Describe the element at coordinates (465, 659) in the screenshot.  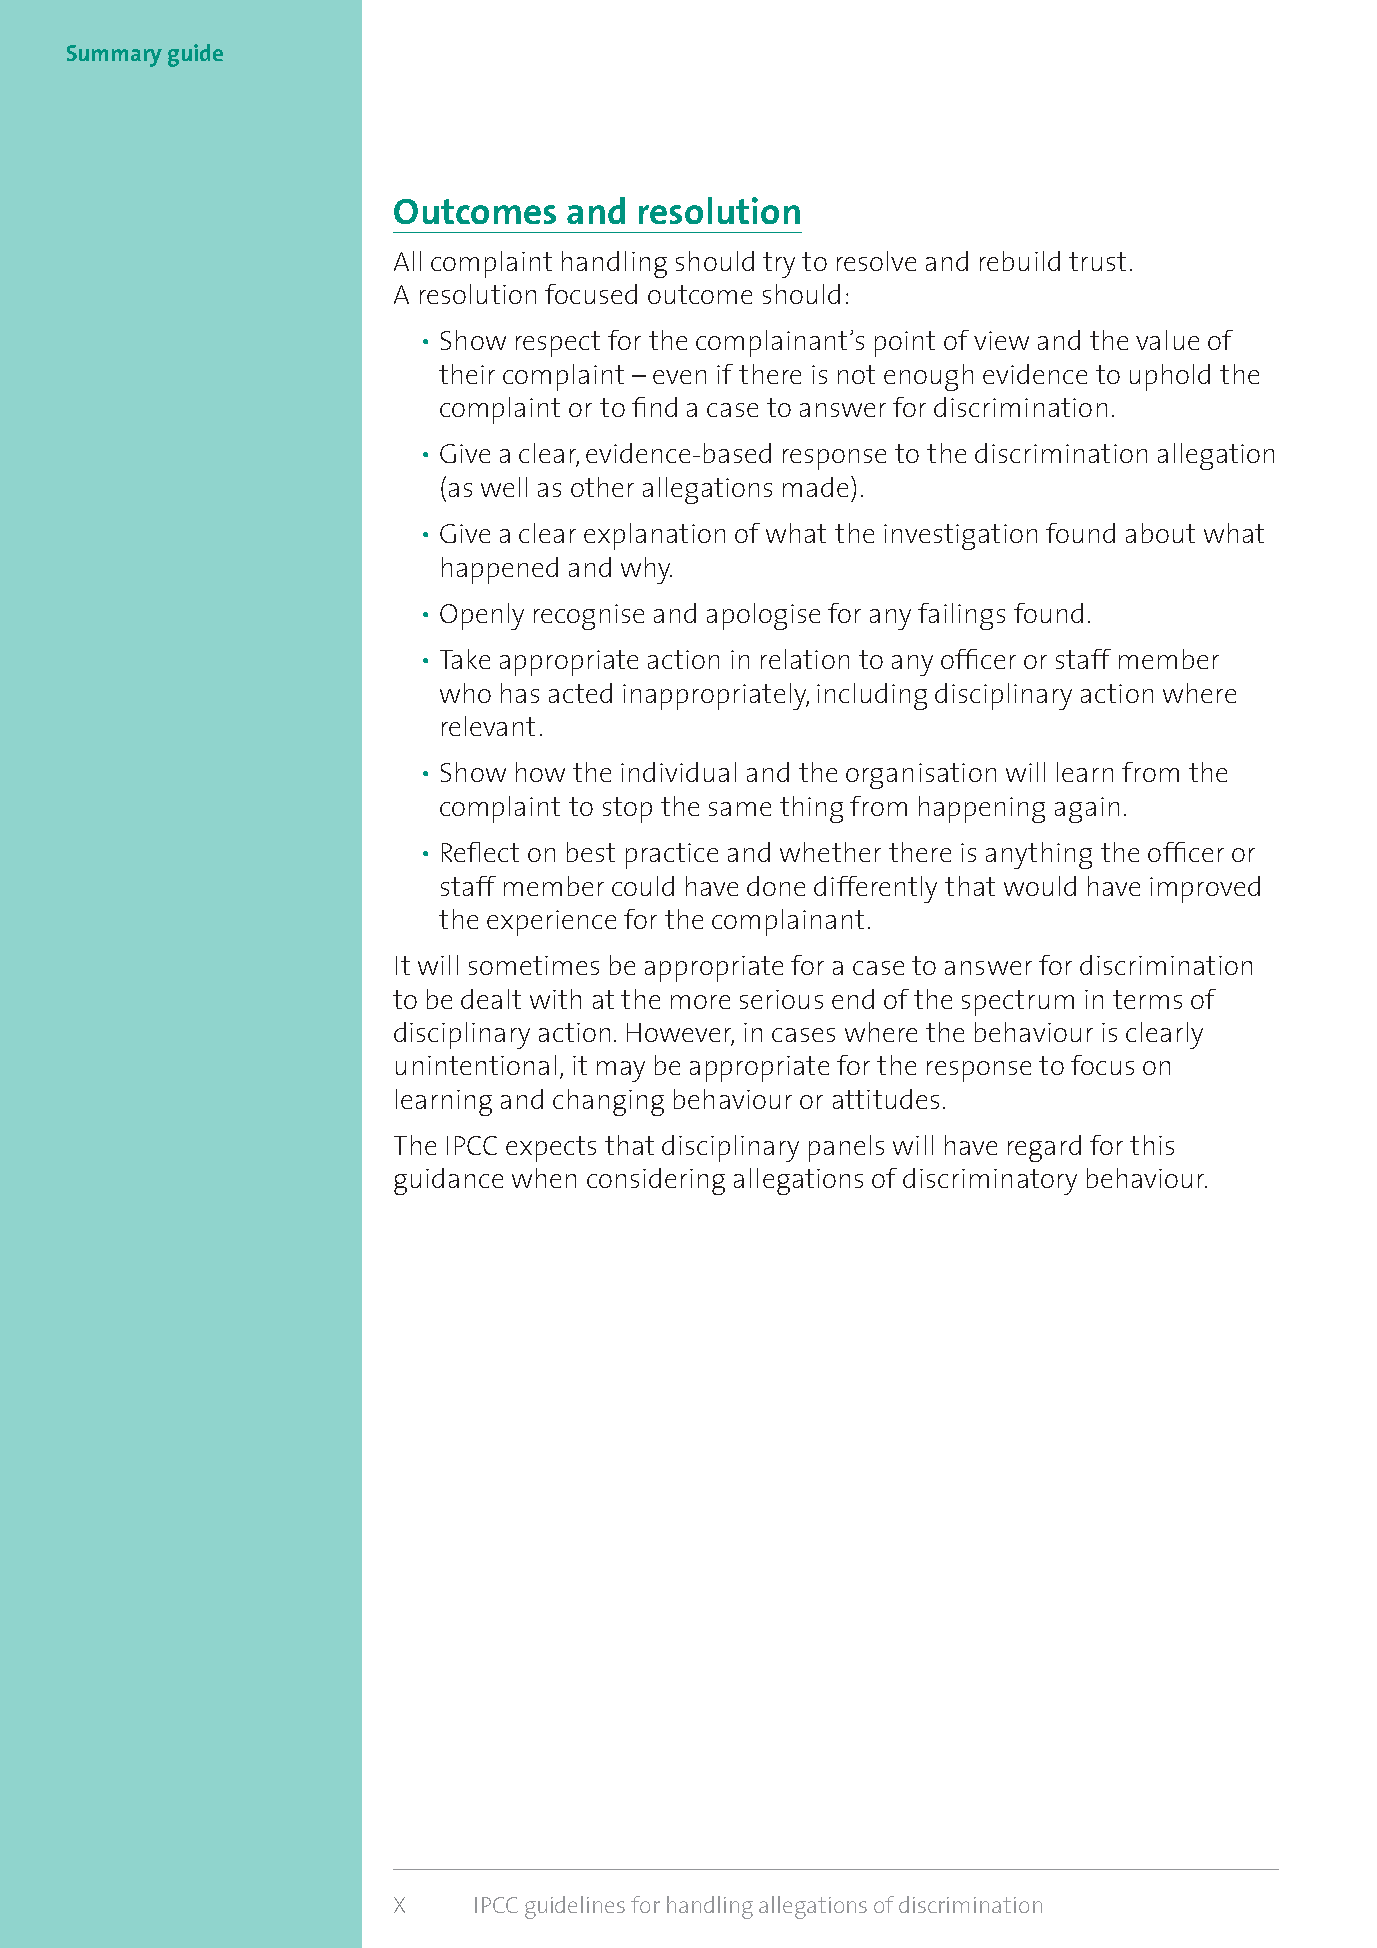
I see `Take` at that location.
